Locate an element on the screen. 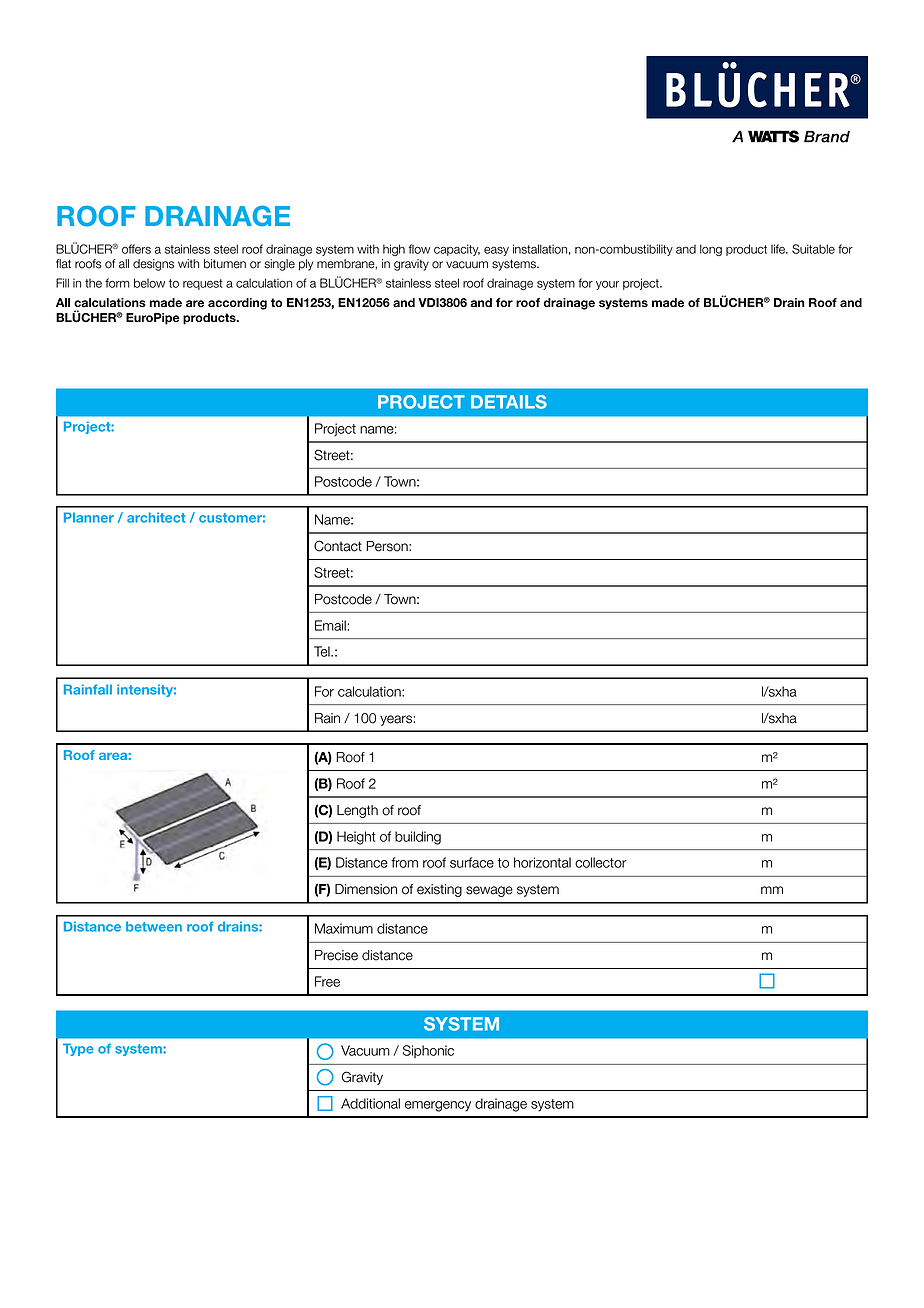 The width and height of the screenshot is (924, 1308). horizontal is located at coordinates (542, 862).
